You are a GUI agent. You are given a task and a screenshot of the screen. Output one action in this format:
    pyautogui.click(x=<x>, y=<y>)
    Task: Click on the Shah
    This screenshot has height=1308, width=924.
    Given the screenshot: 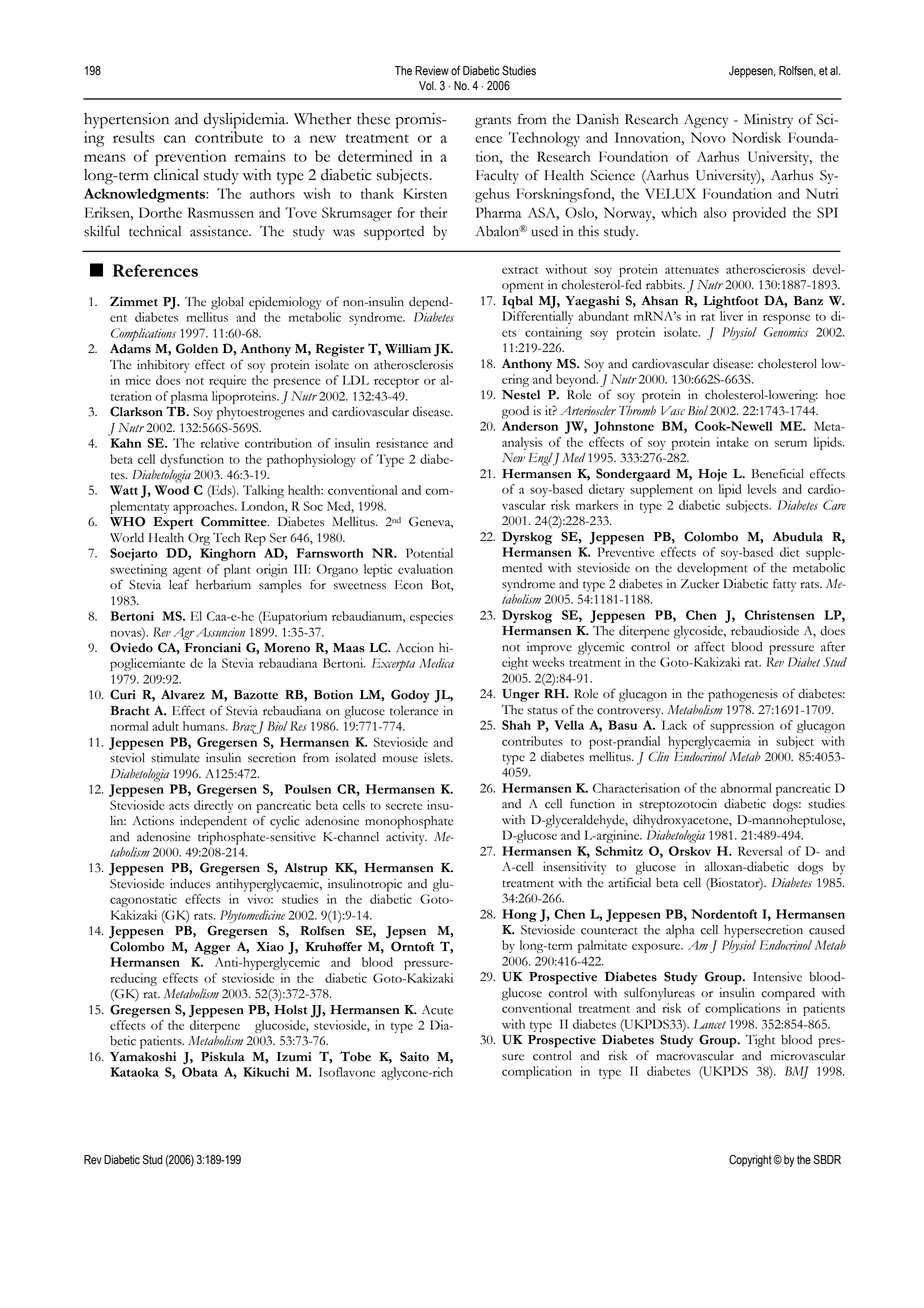 What is the action you would take?
    pyautogui.click(x=516, y=725)
